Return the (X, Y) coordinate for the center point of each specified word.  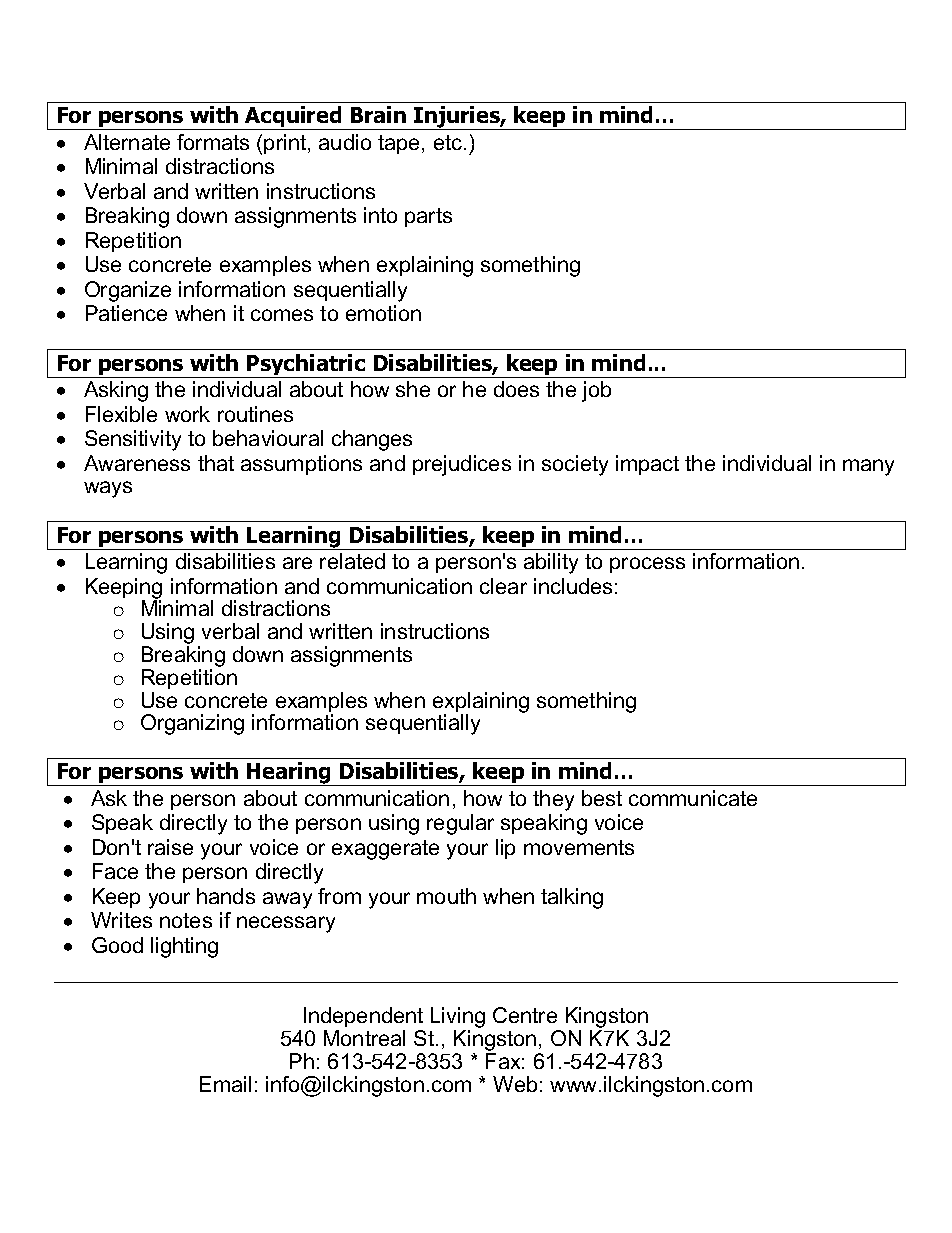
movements (579, 847)
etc (449, 142)
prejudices (462, 465)
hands (226, 896)
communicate (693, 798)
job (596, 391)
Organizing (192, 724)
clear (503, 586)
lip (505, 849)
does (516, 389)
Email (225, 1084)
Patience (126, 313)
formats (213, 142)
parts (428, 217)
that (216, 463)
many (868, 467)
